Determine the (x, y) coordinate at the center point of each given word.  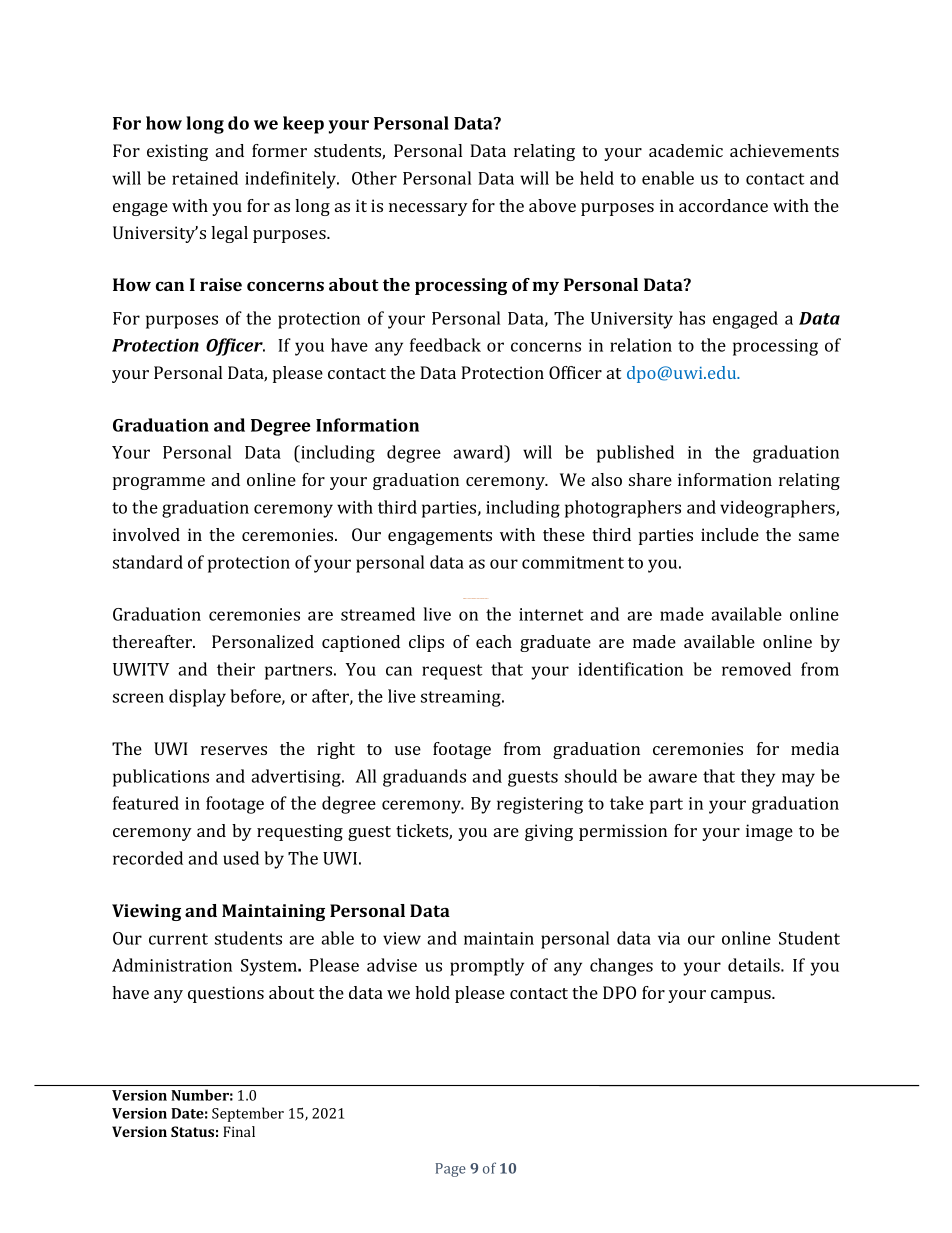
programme (159, 483)
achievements (784, 150)
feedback (445, 345)
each (494, 641)
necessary (428, 209)
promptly (487, 967)
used (241, 858)
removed (756, 669)
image (769, 832)
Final (239, 1131)
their (236, 669)
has (692, 318)
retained (205, 178)
